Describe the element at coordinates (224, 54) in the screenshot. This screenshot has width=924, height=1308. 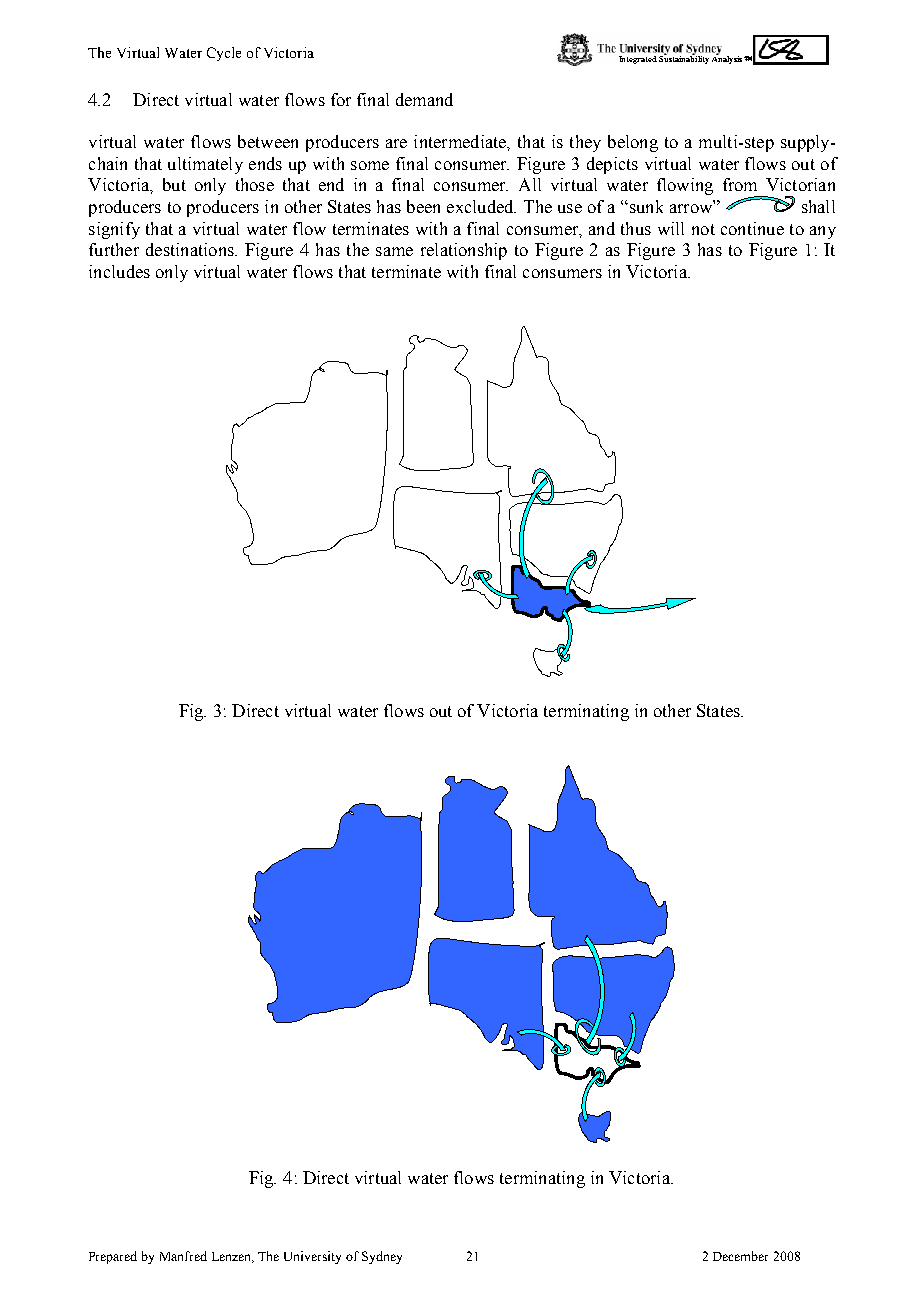
I see `Cycle` at that location.
